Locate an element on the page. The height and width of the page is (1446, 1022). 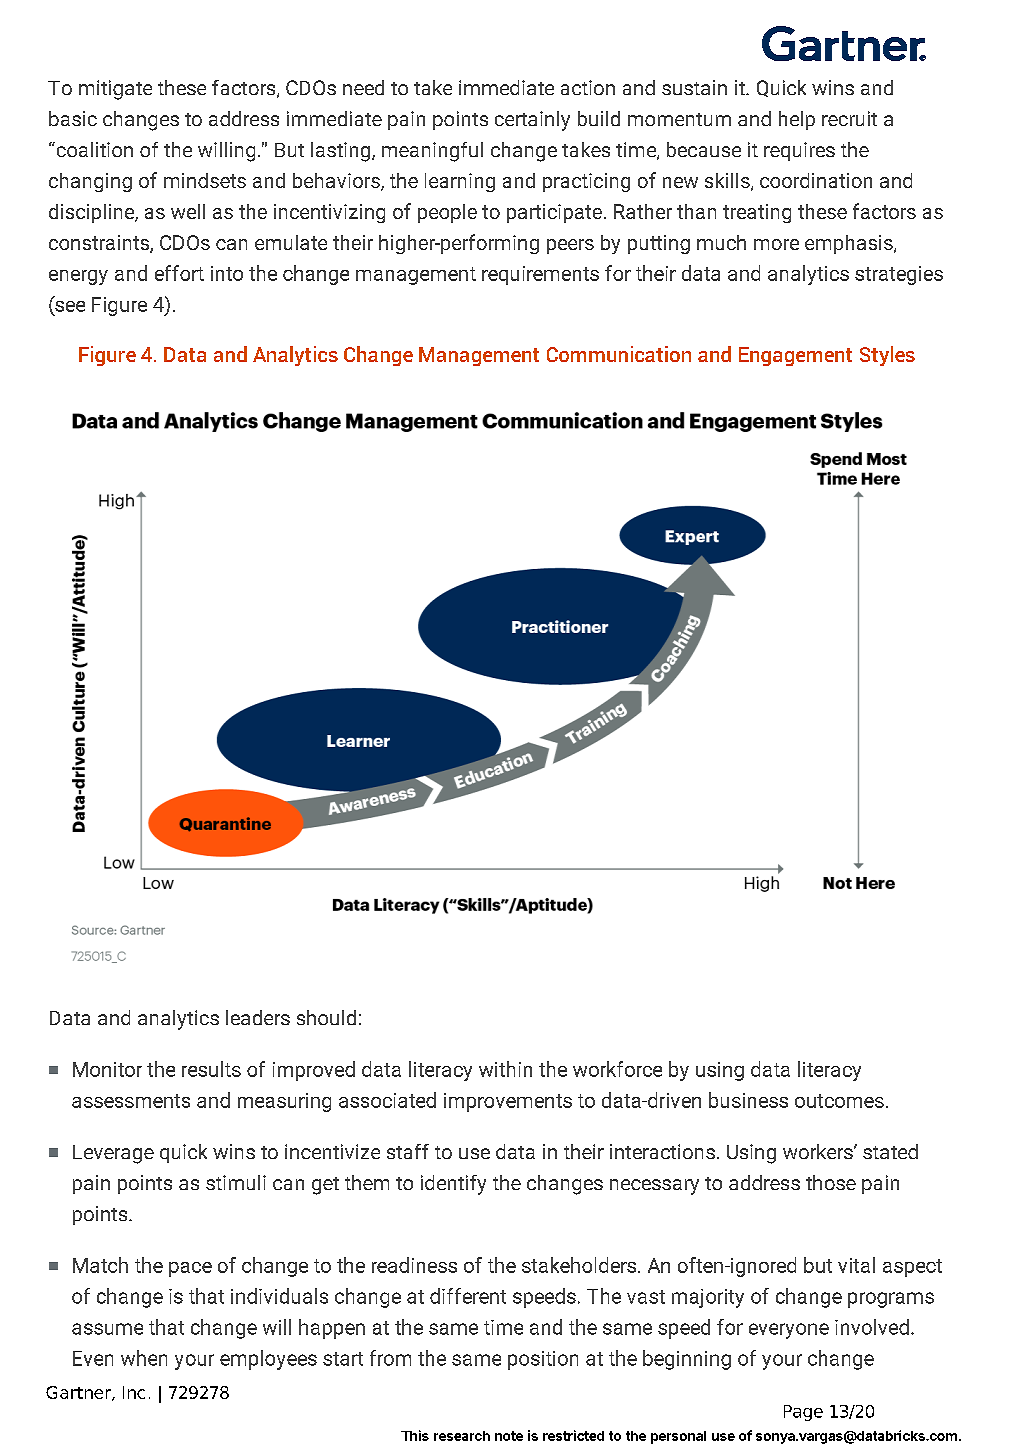
certainly is located at coordinates (532, 121).
